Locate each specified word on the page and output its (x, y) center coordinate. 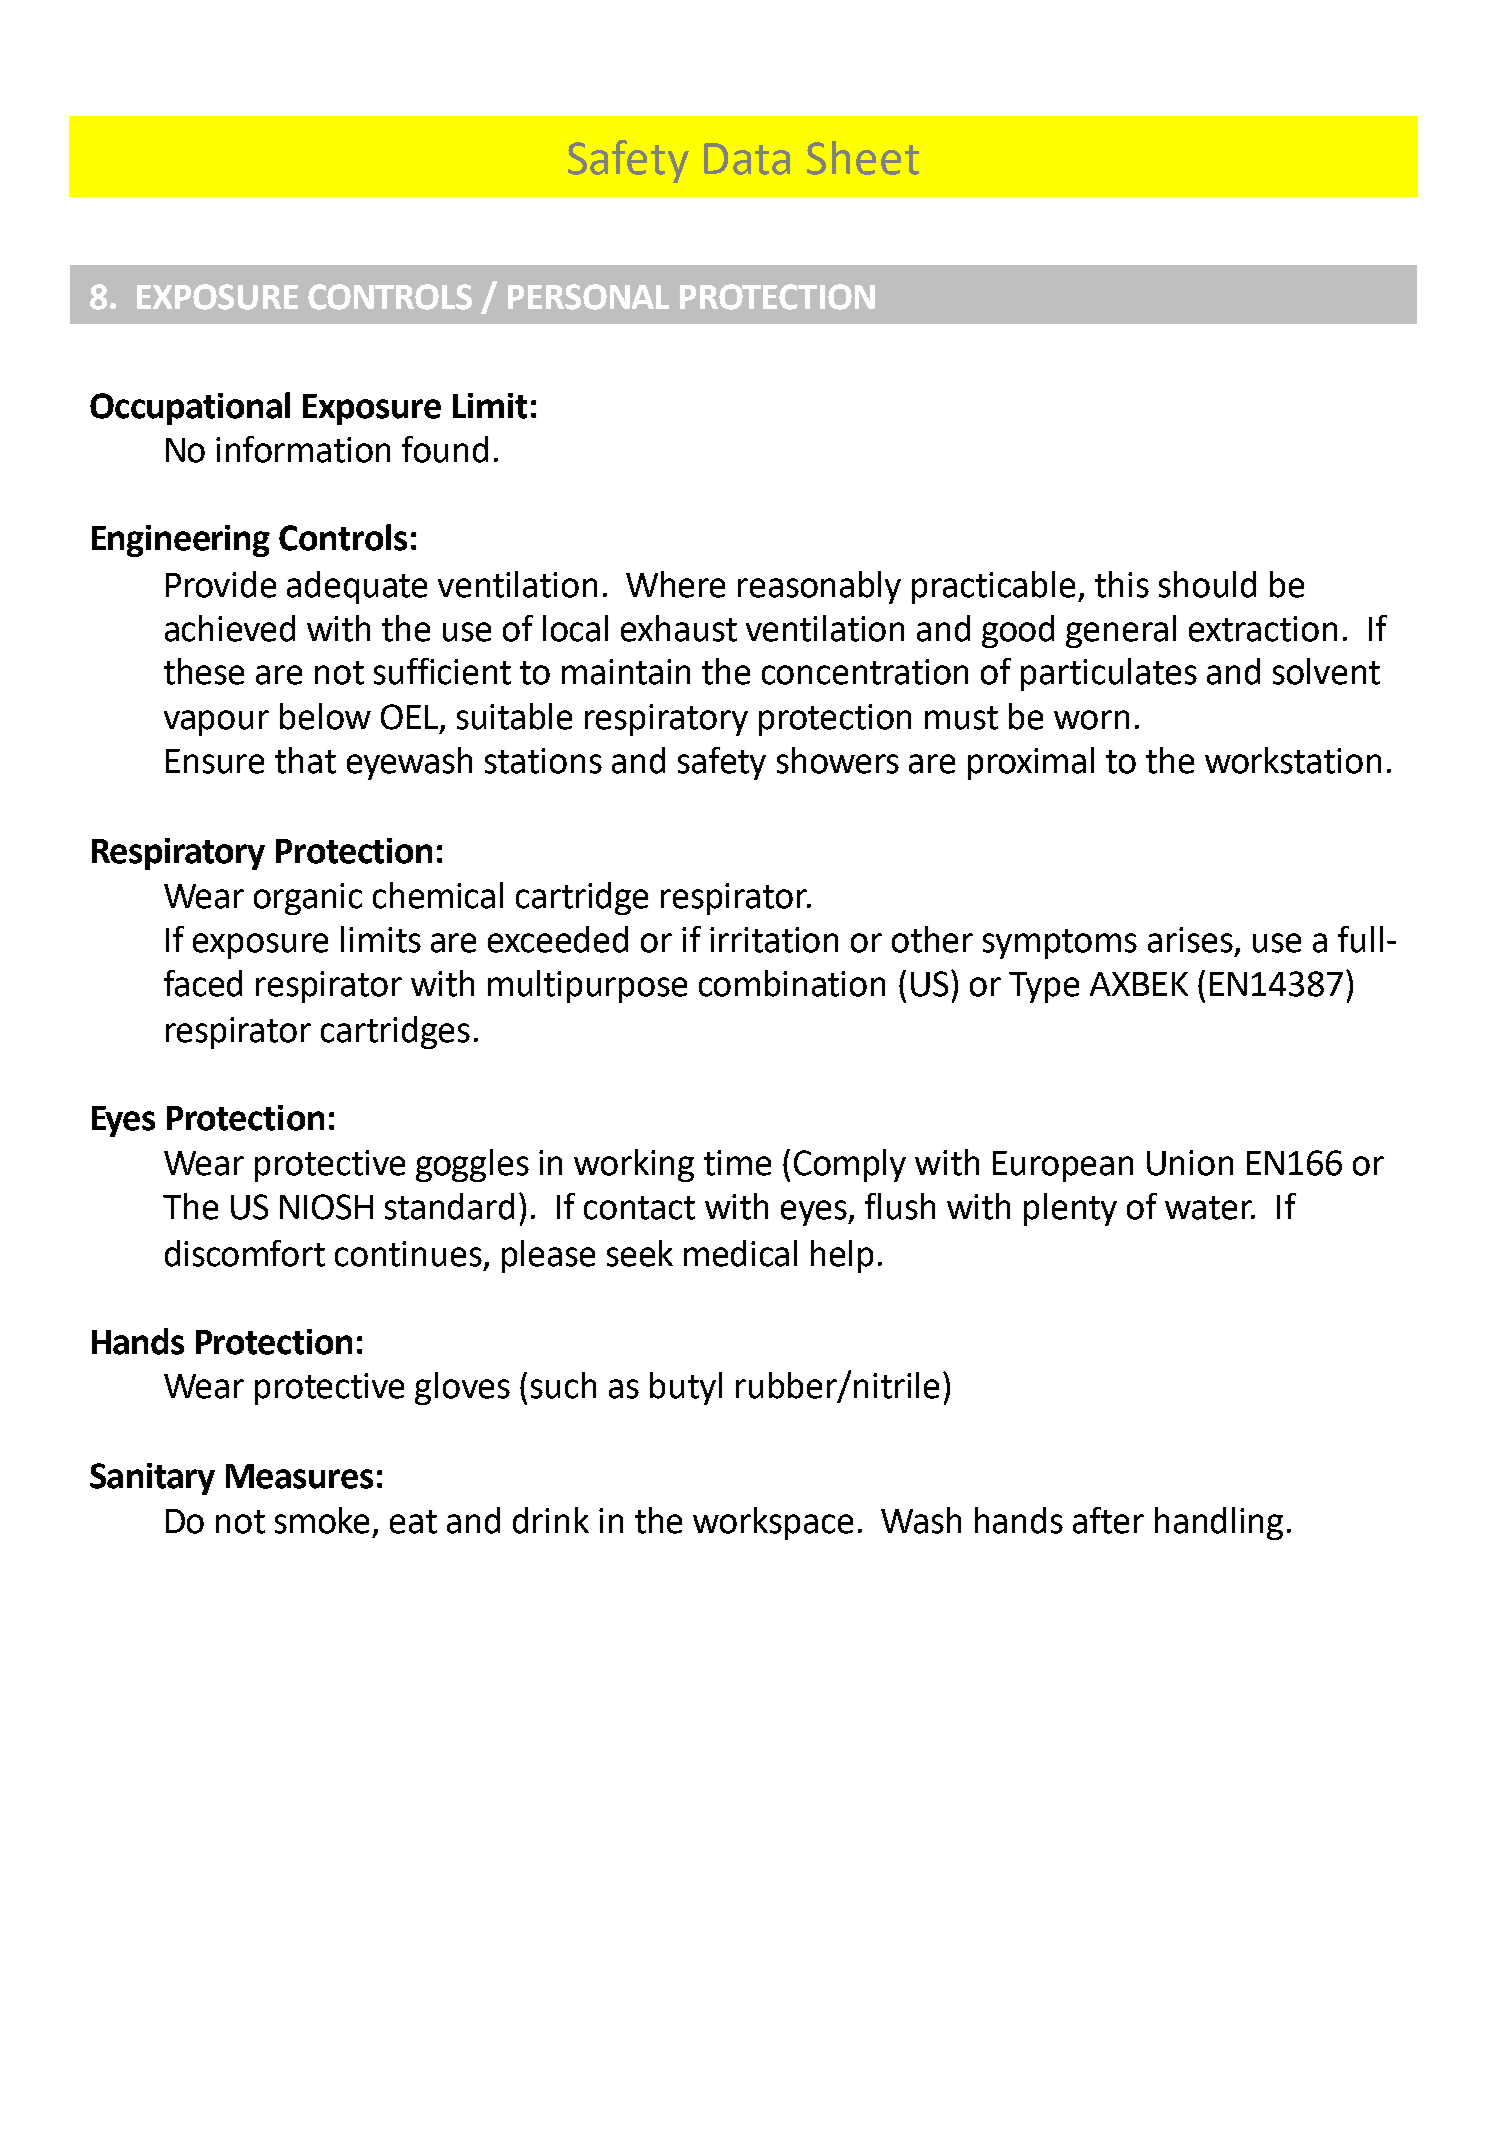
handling (1219, 1523)
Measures (299, 1476)
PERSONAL (588, 297)
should (1207, 584)
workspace (773, 1523)
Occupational (190, 408)
